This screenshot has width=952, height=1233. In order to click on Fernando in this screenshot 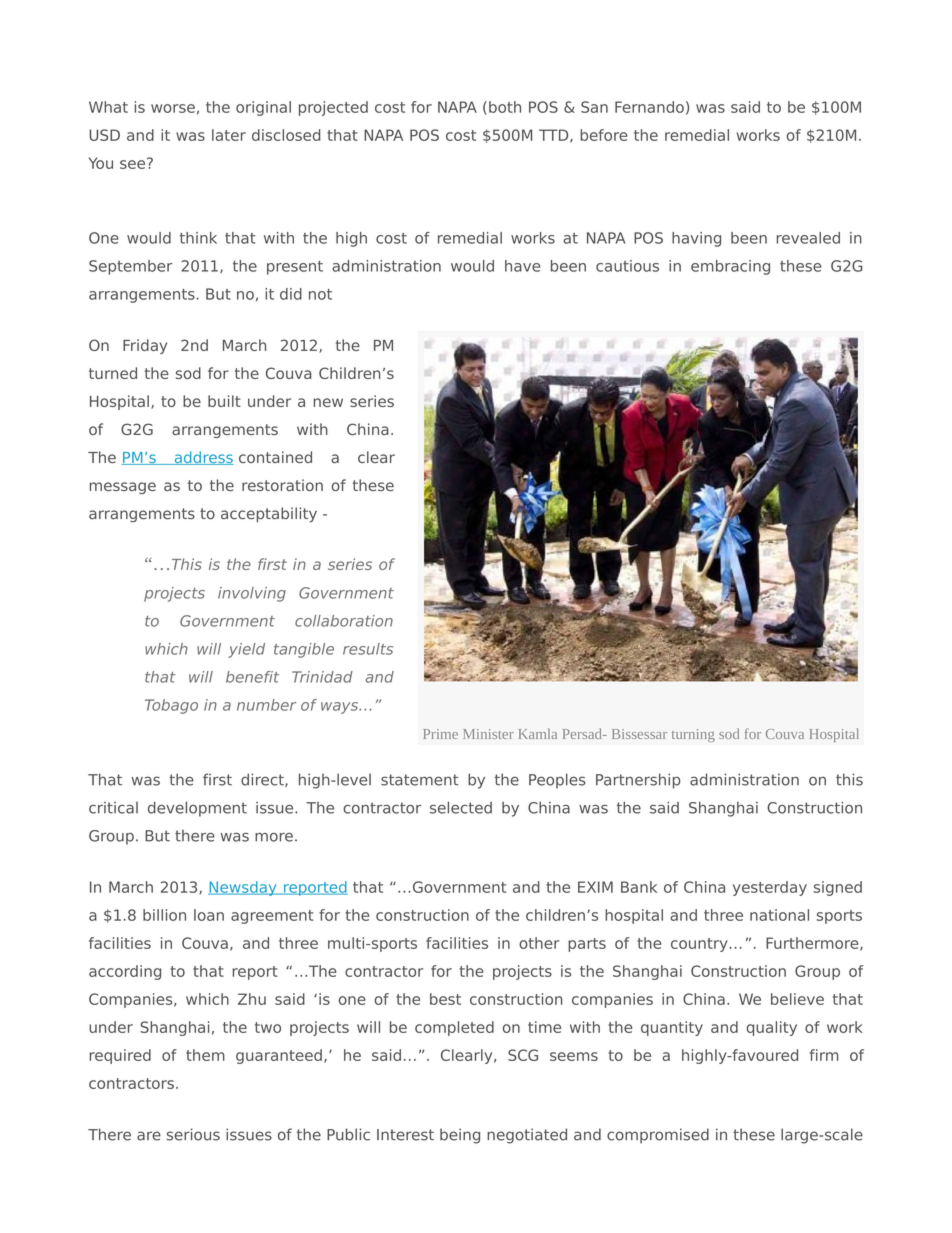, I will do `click(649, 107)`.
